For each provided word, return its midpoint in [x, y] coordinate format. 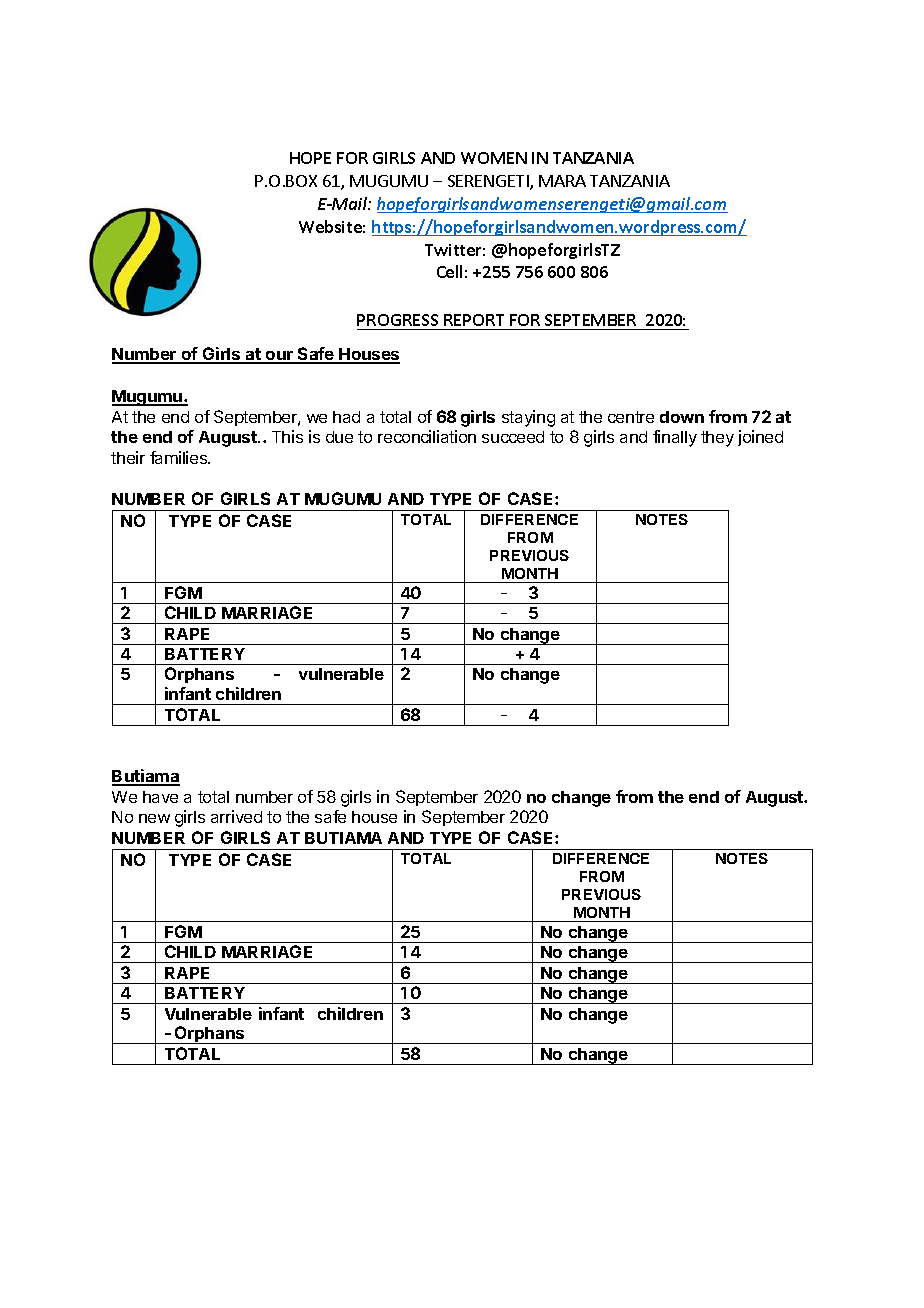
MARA [562, 181]
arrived [236, 816]
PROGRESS [397, 320]
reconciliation [427, 436]
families [180, 457]
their [128, 457]
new [154, 818]
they [717, 439]
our [280, 357]
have [160, 797]
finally [675, 438]
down [682, 417]
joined [760, 438]
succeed [513, 437]
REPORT [474, 320]
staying [528, 418]
